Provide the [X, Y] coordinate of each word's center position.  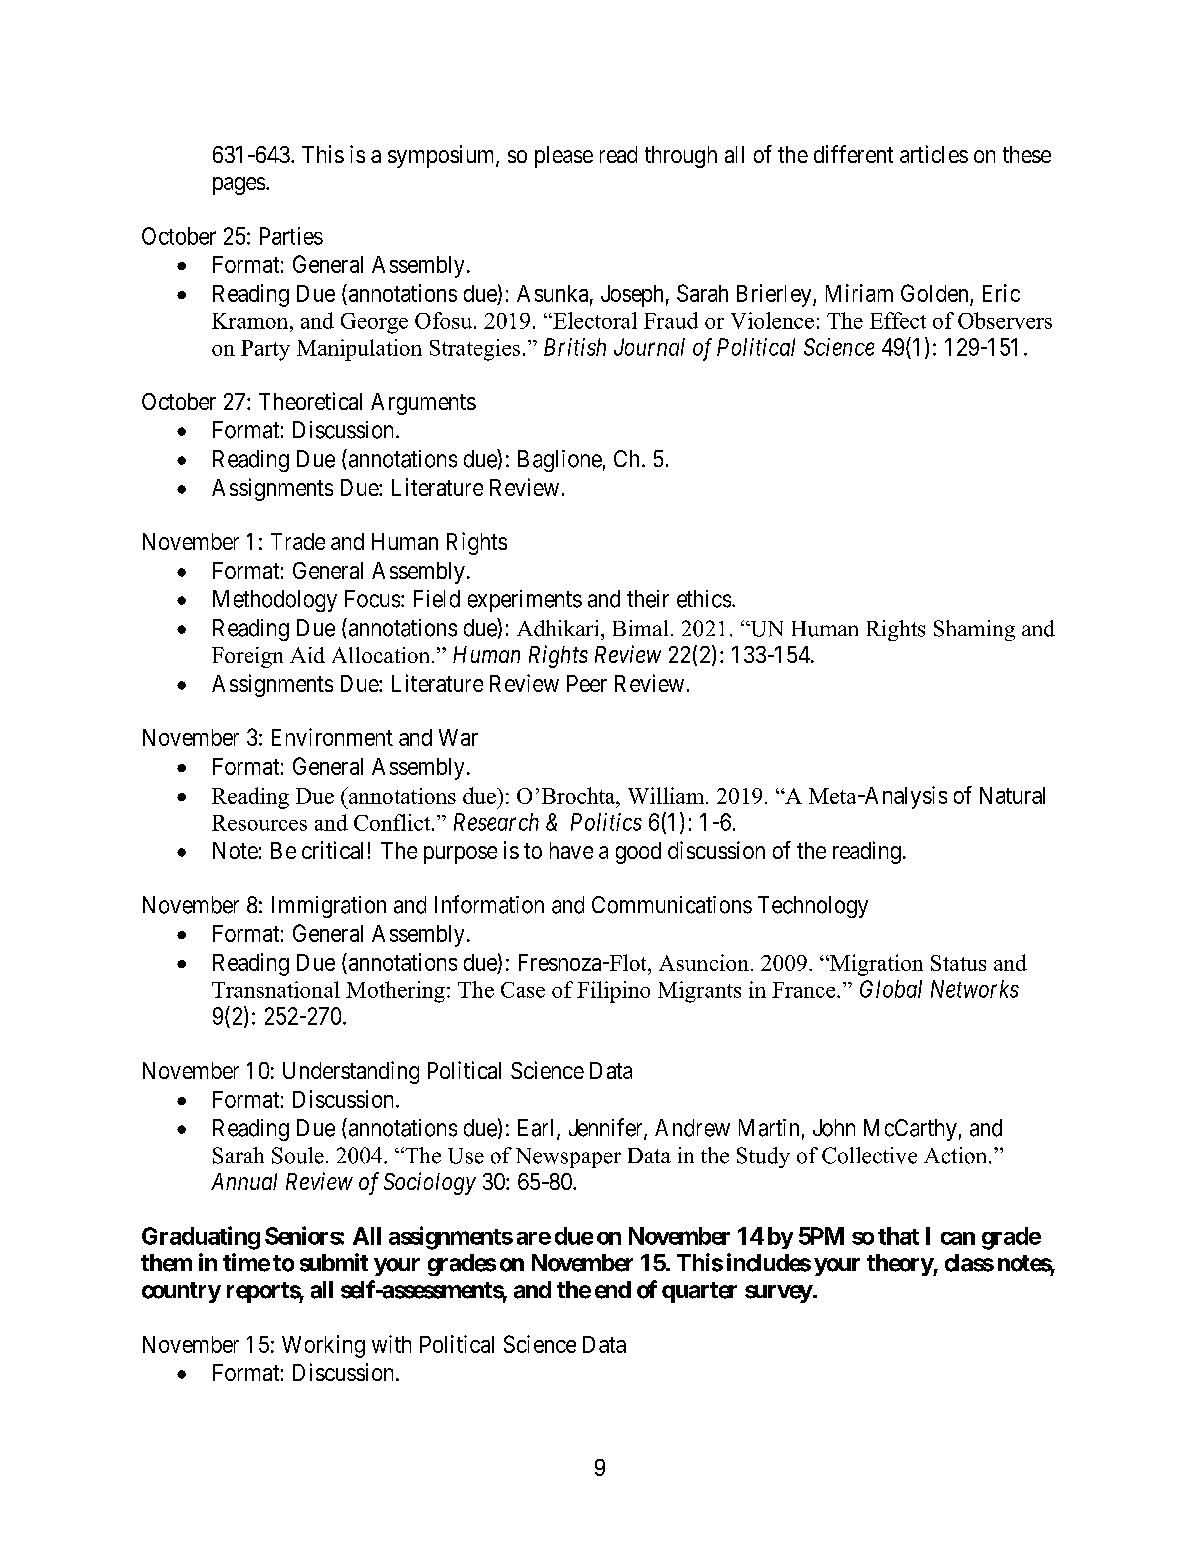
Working [323, 1346]
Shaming [974, 630]
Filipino [613, 992]
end [613, 1290]
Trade [298, 541]
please [564, 157]
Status [958, 963]
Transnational [276, 989]
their [648, 599]
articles [934, 154]
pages [239, 186]
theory [900, 1265]
